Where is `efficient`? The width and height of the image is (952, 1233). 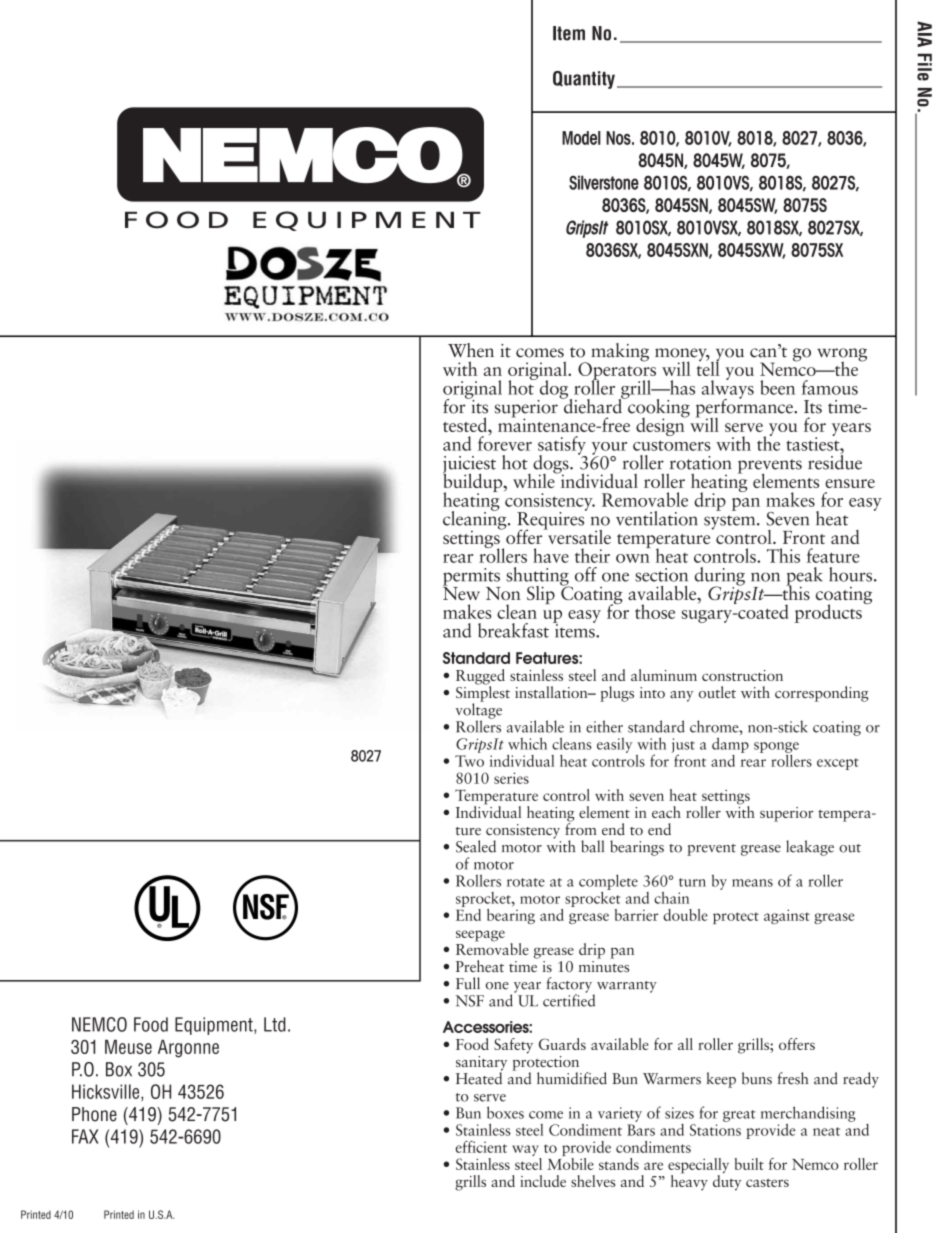 efficient is located at coordinates (481, 1147).
